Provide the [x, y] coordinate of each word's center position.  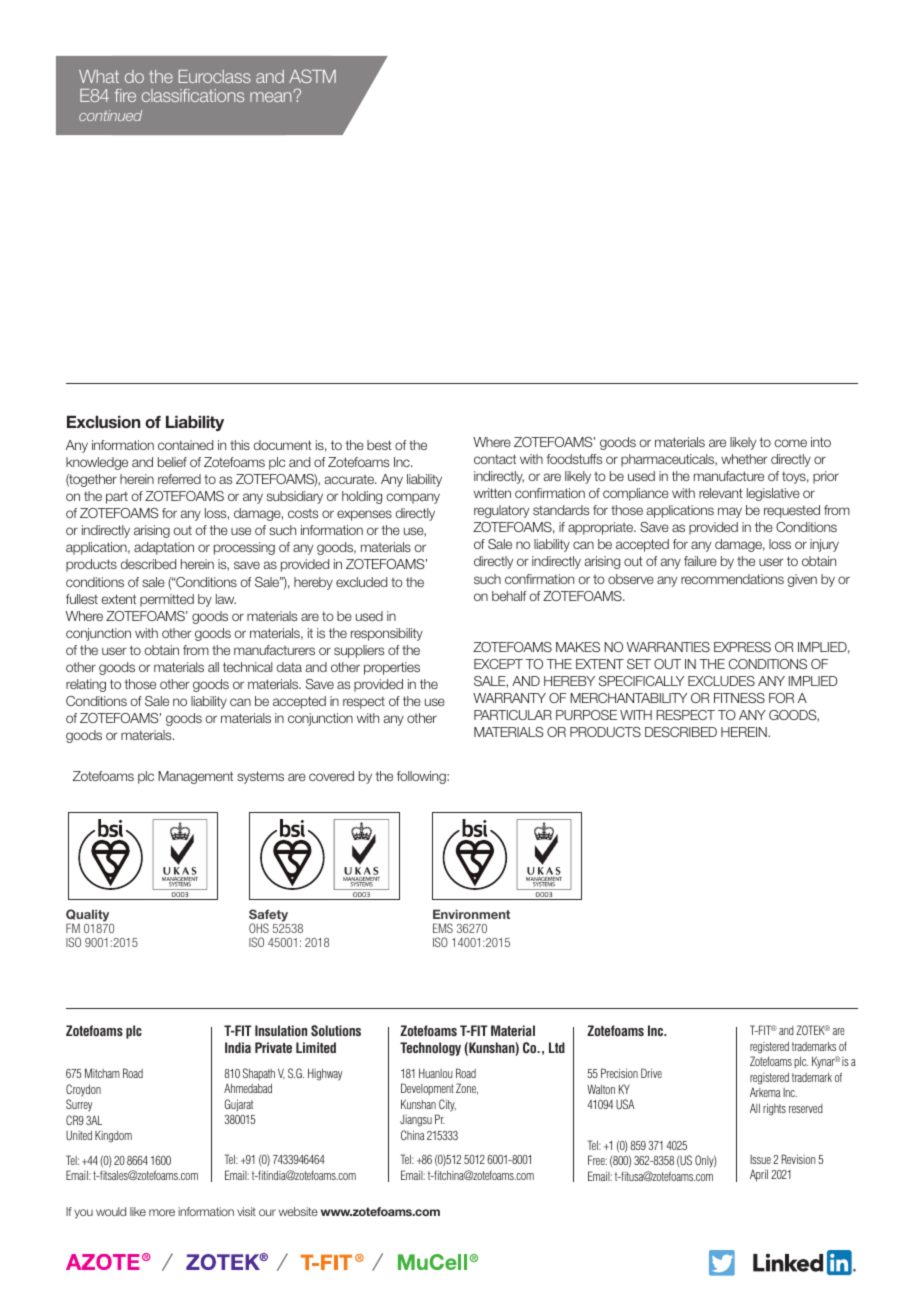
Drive [651, 1073]
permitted [167, 600]
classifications [193, 95]
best [379, 445]
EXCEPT [498, 664]
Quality [87, 916]
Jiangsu [416, 1121]
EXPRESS [742, 647]
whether [744, 459]
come [790, 443]
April [759, 1175]
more [162, 1212]
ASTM [312, 76]
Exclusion [103, 422]
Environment [471, 914]
